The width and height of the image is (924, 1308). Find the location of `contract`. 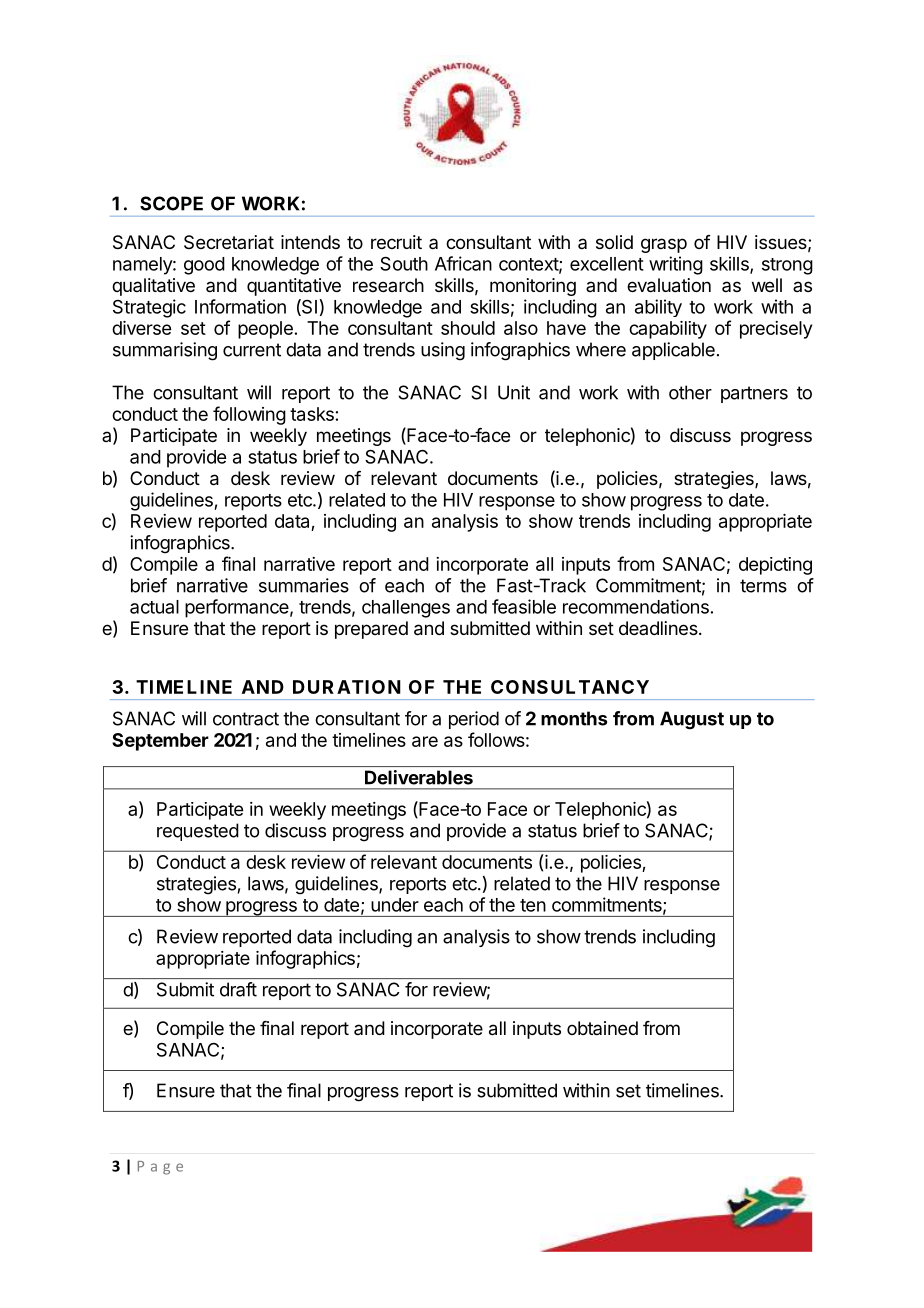

contract is located at coordinates (246, 719).
